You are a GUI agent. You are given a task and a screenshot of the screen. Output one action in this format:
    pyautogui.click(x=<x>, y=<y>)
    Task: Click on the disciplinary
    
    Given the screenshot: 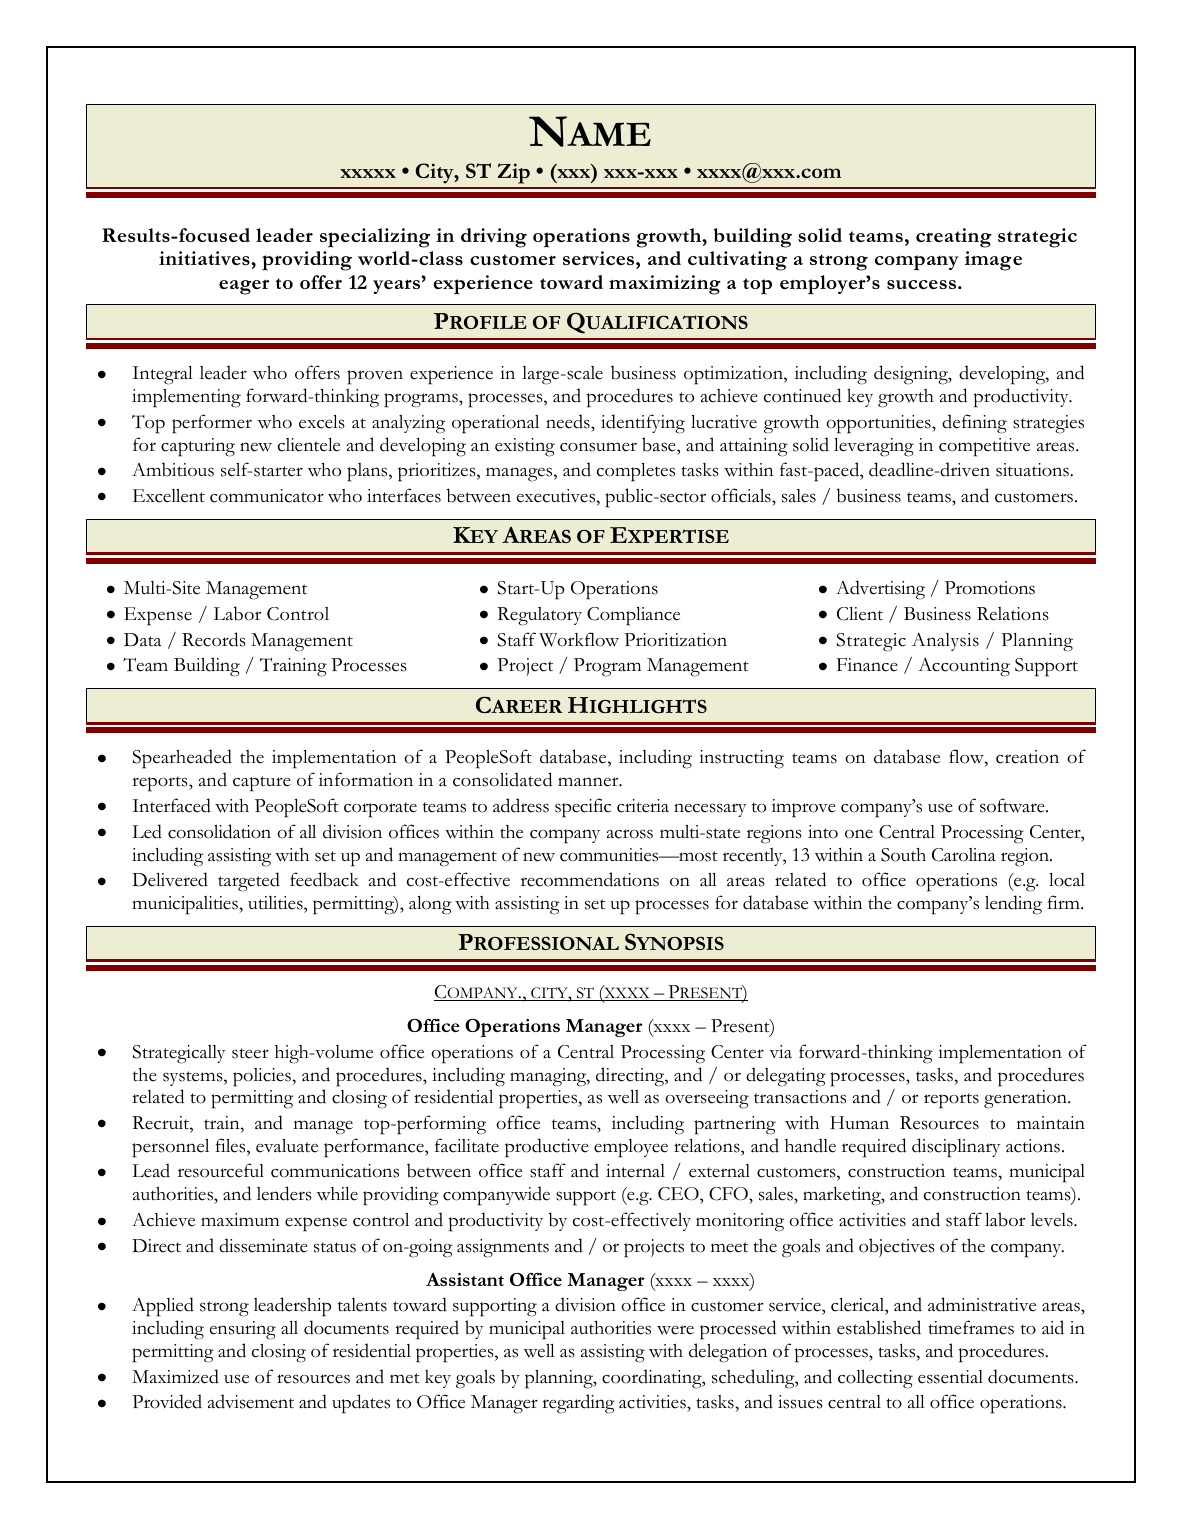 What is the action you would take?
    pyautogui.click(x=956, y=1148)
